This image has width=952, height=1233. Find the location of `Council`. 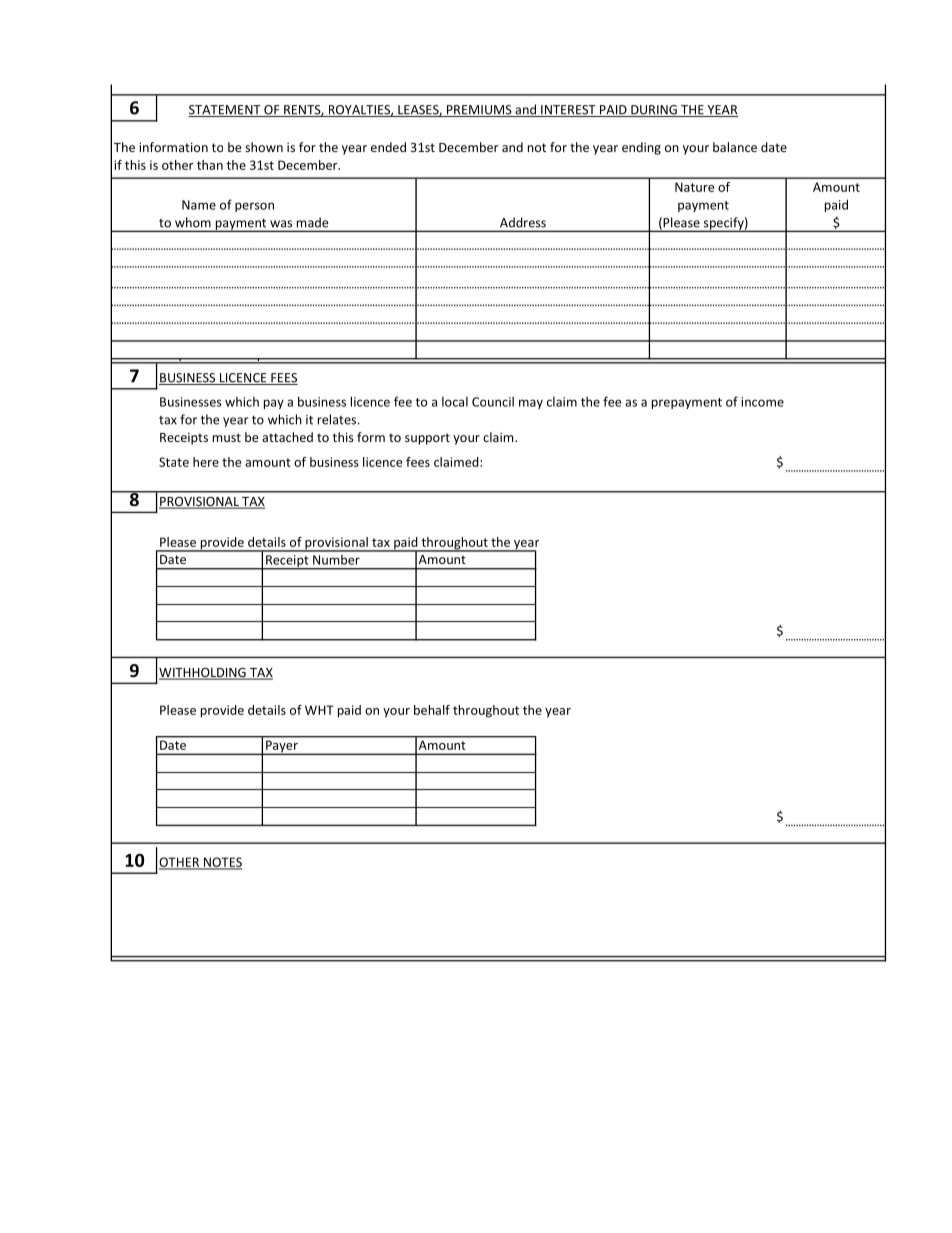

Council is located at coordinates (493, 402).
